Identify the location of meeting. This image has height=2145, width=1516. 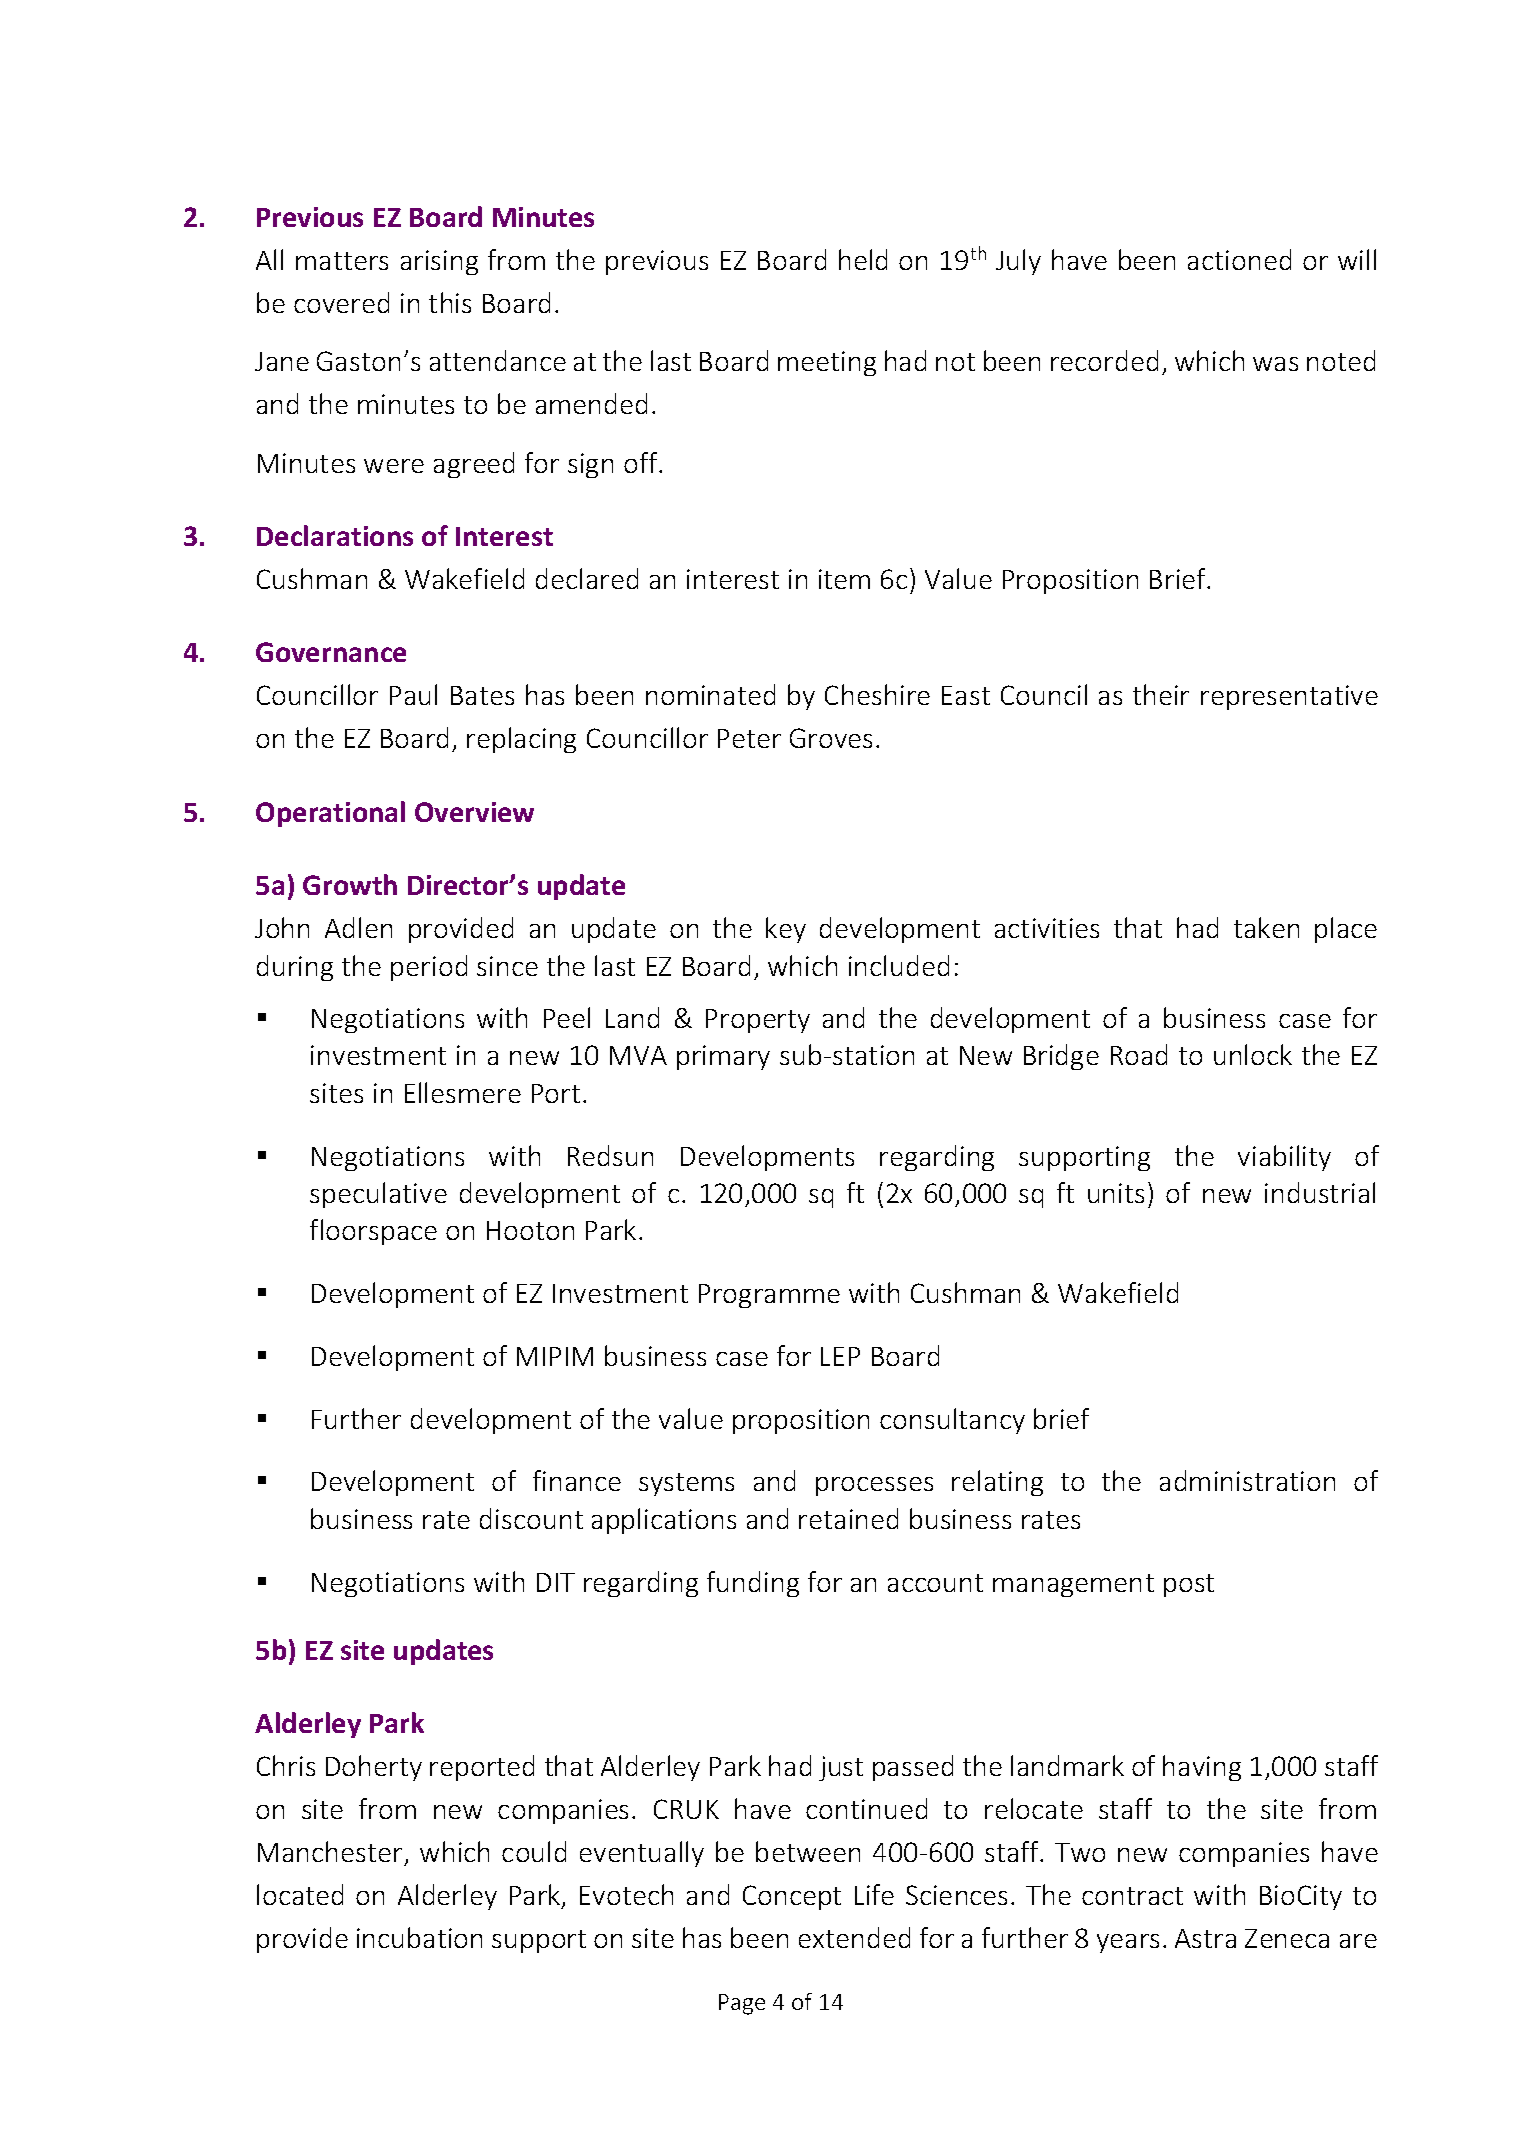
(827, 363).
